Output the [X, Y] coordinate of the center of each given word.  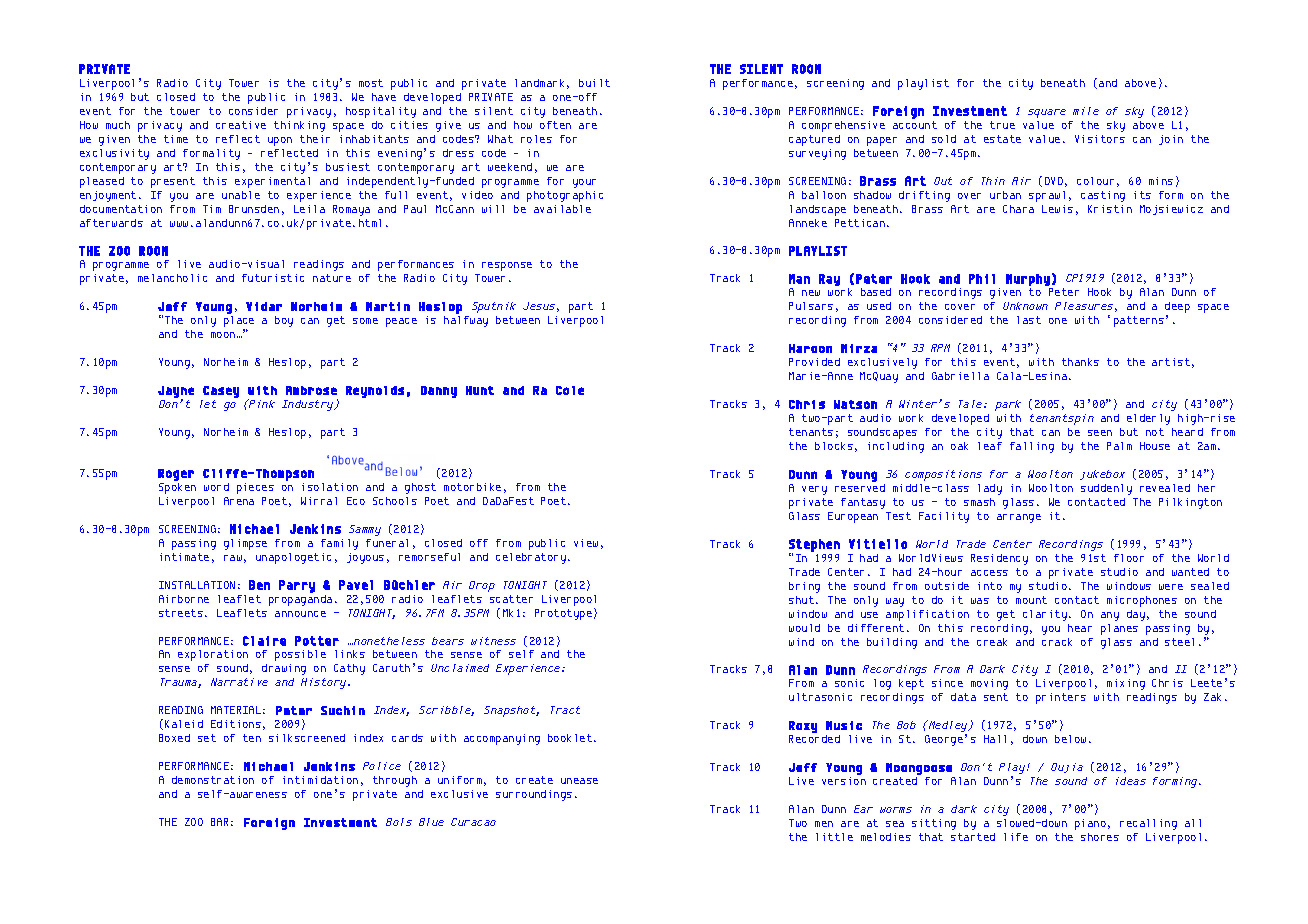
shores [1100, 837]
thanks [1080, 362]
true [1002, 125]
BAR [219, 822]
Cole [570, 390]
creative [241, 125]
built [594, 83]
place [239, 323]
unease [579, 781]
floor [1129, 558]
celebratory [531, 558]
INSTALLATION [197, 585]
